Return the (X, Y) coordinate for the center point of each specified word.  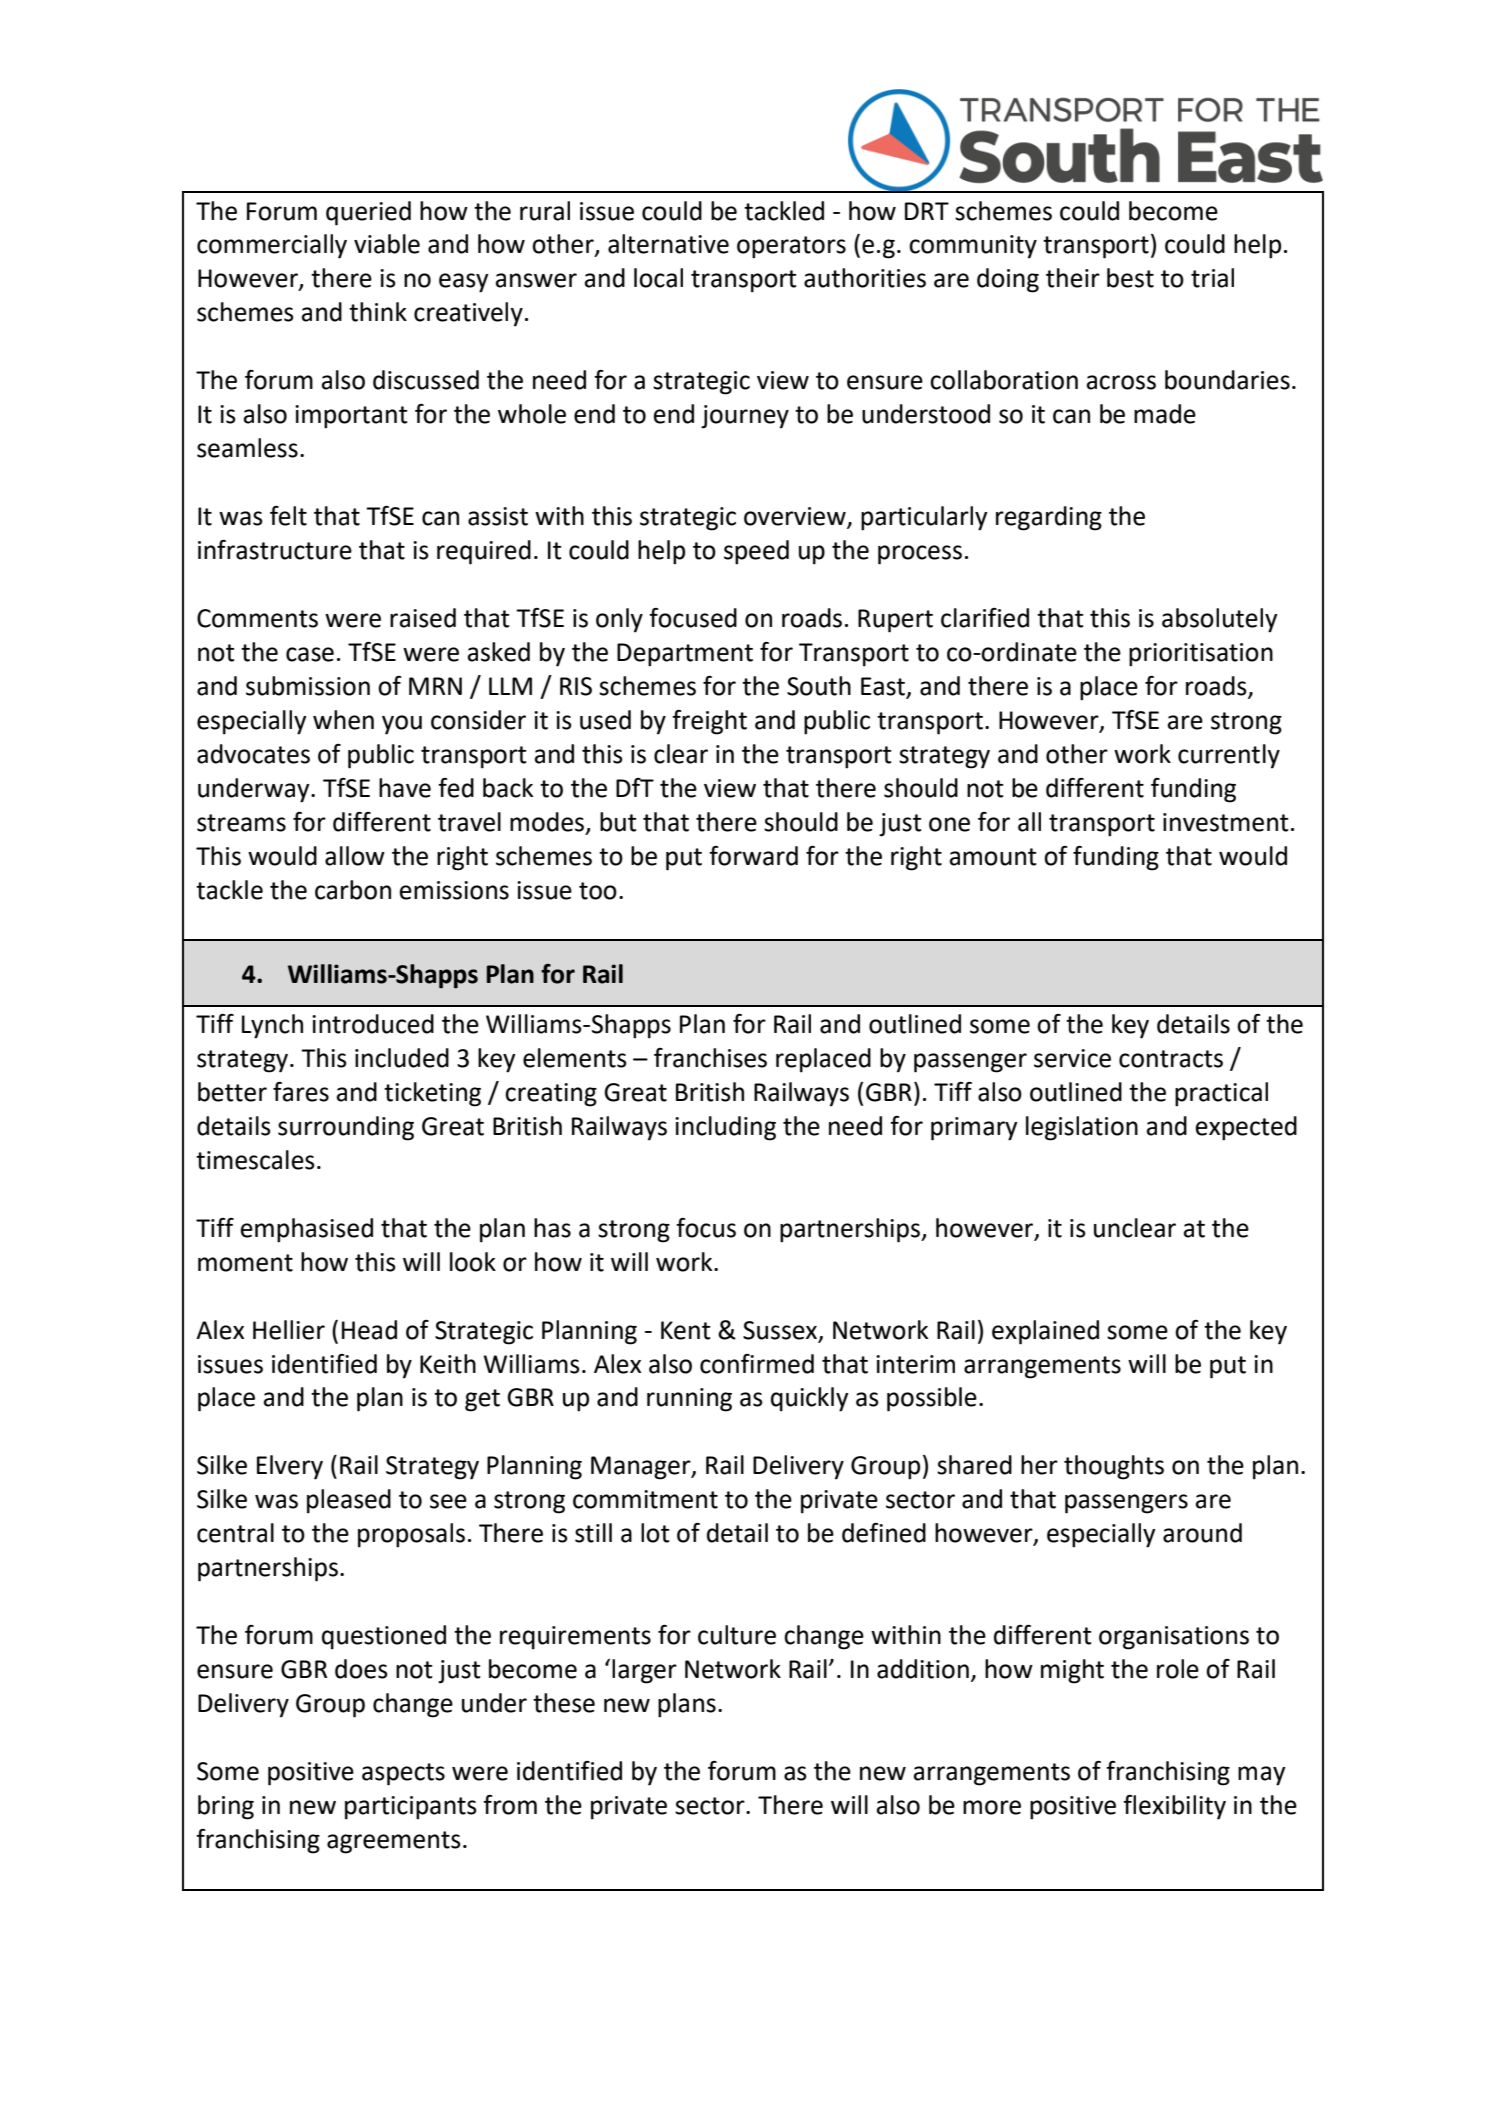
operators (791, 247)
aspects (403, 1774)
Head (369, 1330)
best (1130, 278)
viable (387, 244)
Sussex (781, 1331)
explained (1045, 1332)
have (405, 788)
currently (1229, 756)
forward (753, 856)
